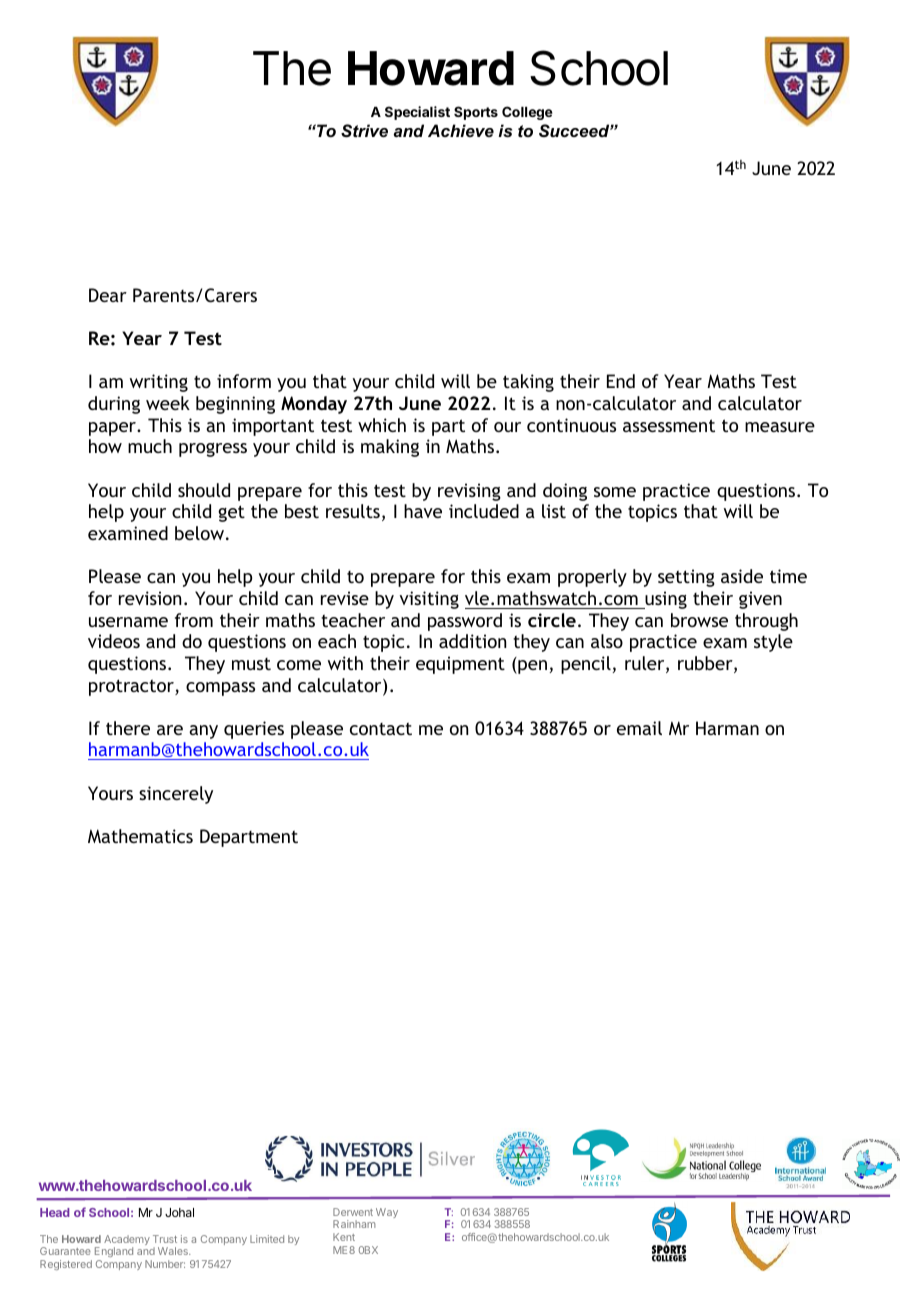 This screenshot has height=1308, width=924. What do you see at coordinates (108, 295) in the screenshot?
I see `Dear` at bounding box center [108, 295].
